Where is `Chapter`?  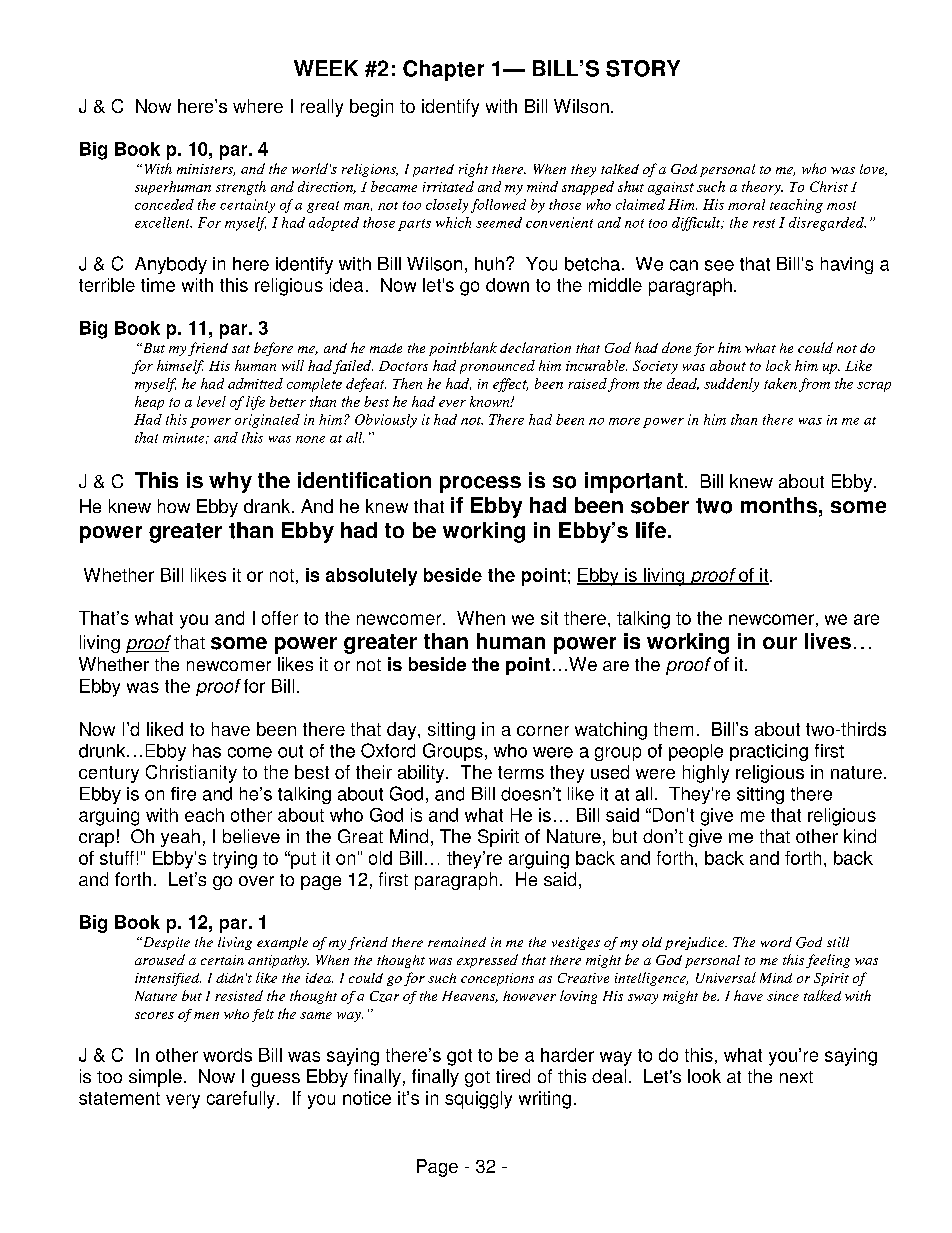
Chapter is located at coordinates (443, 70).
